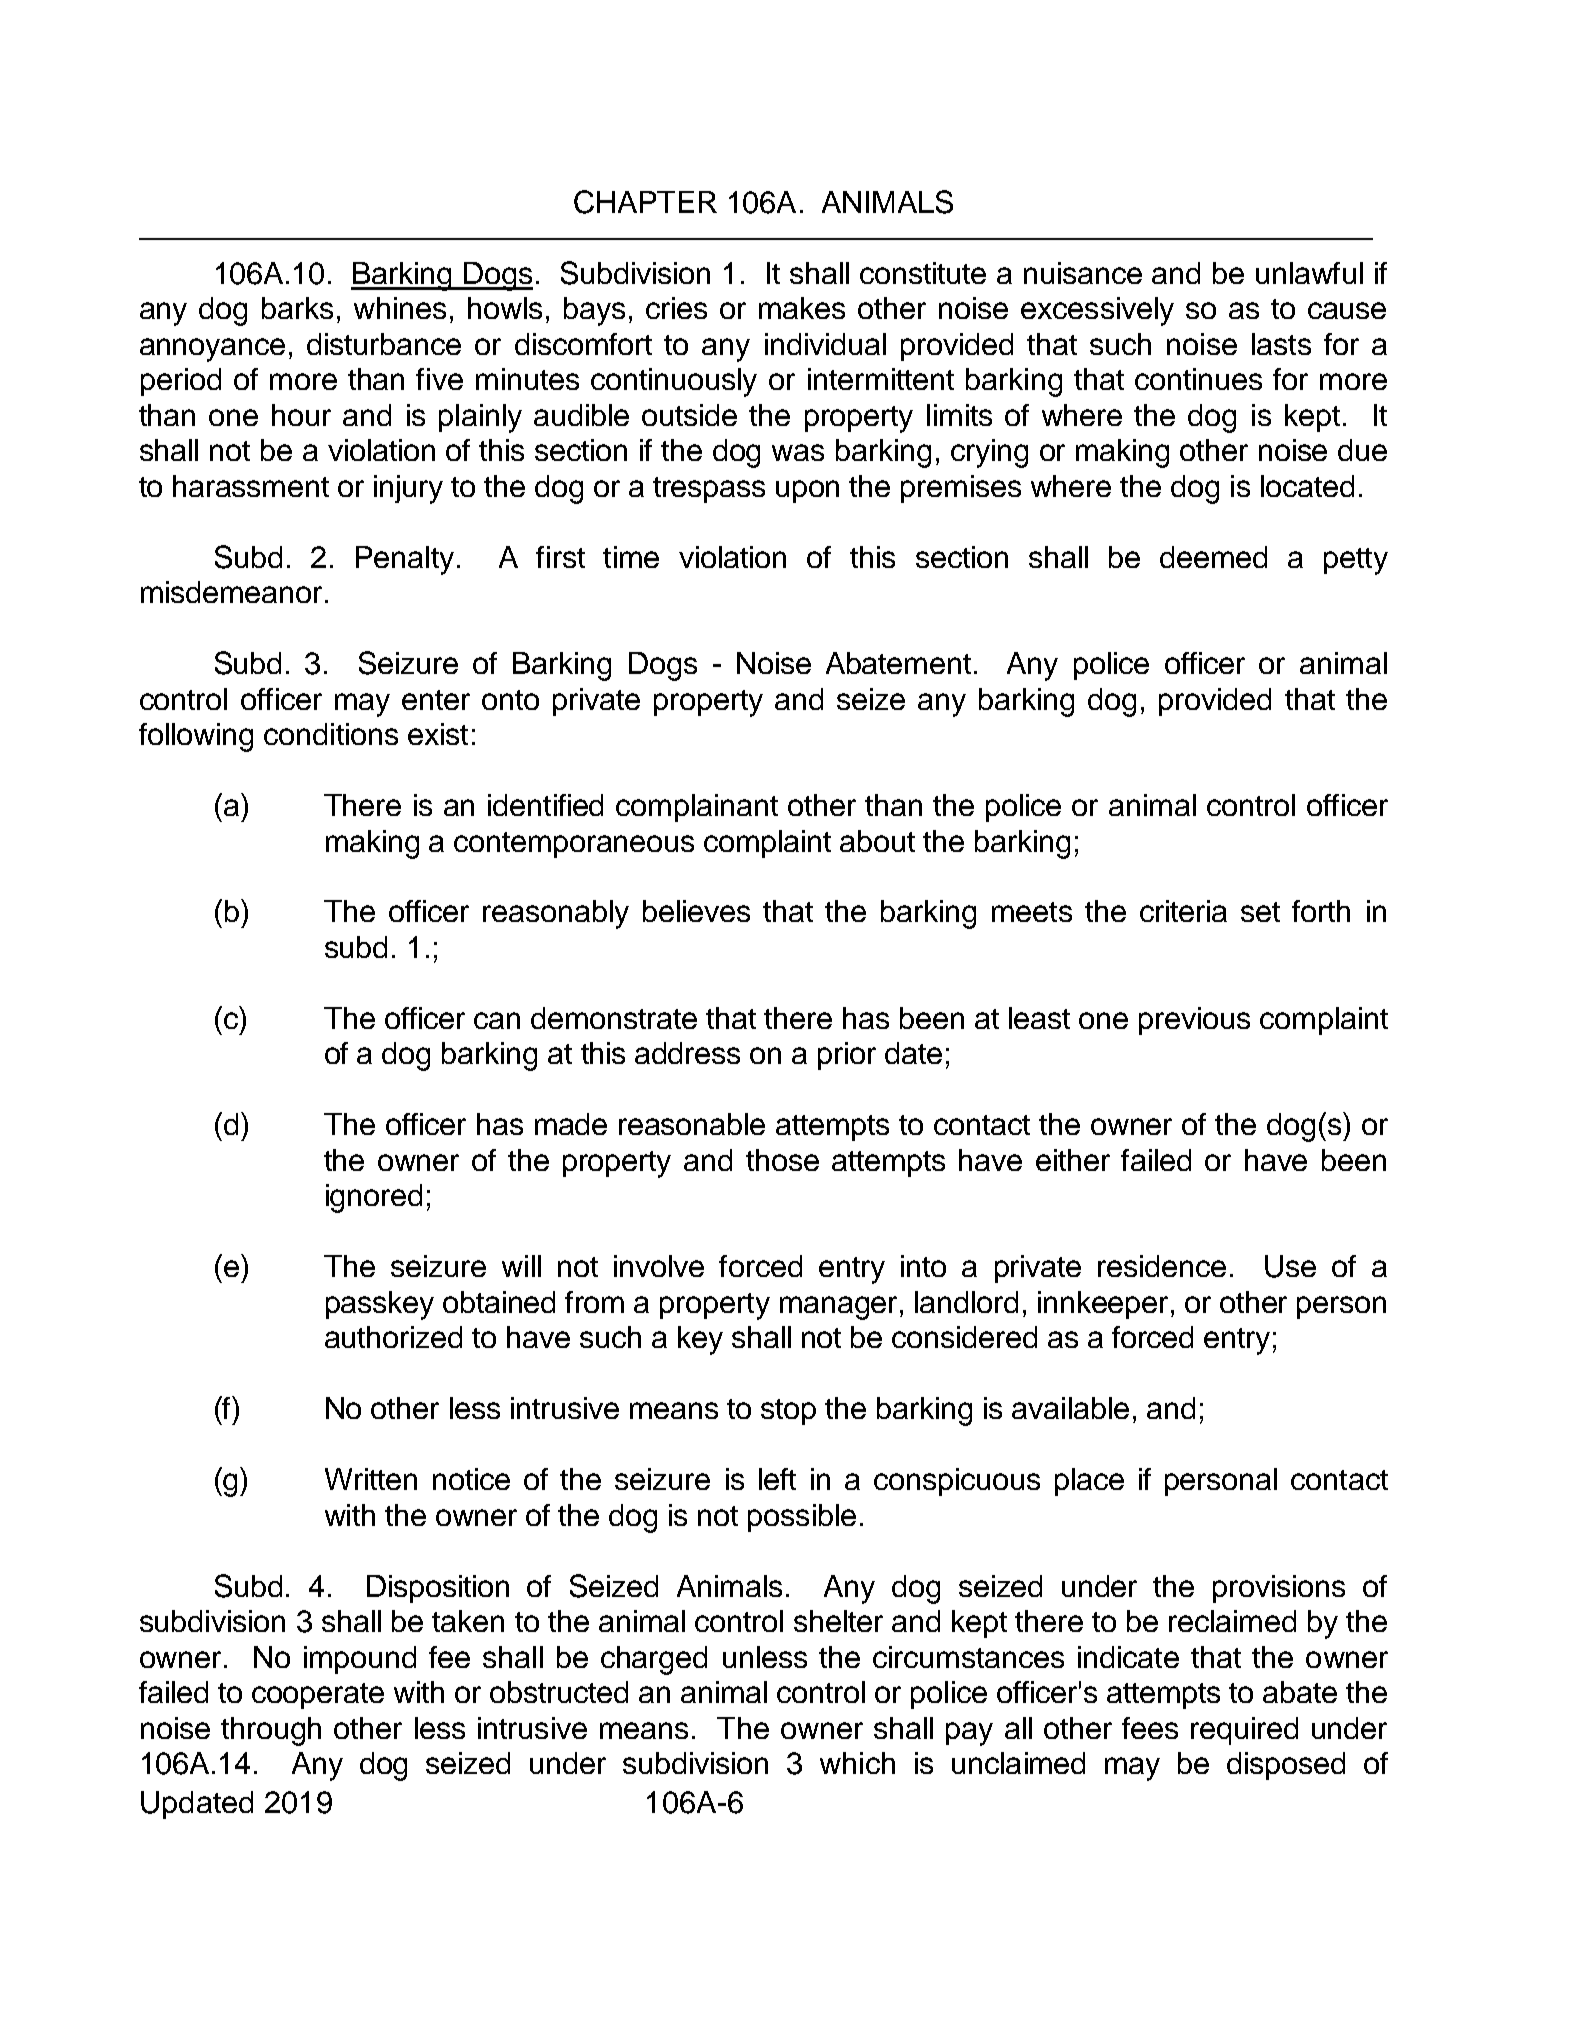 This screenshot has height=2036, width=1573. What do you see at coordinates (1183, 911) in the screenshot?
I see `criteria` at bounding box center [1183, 911].
